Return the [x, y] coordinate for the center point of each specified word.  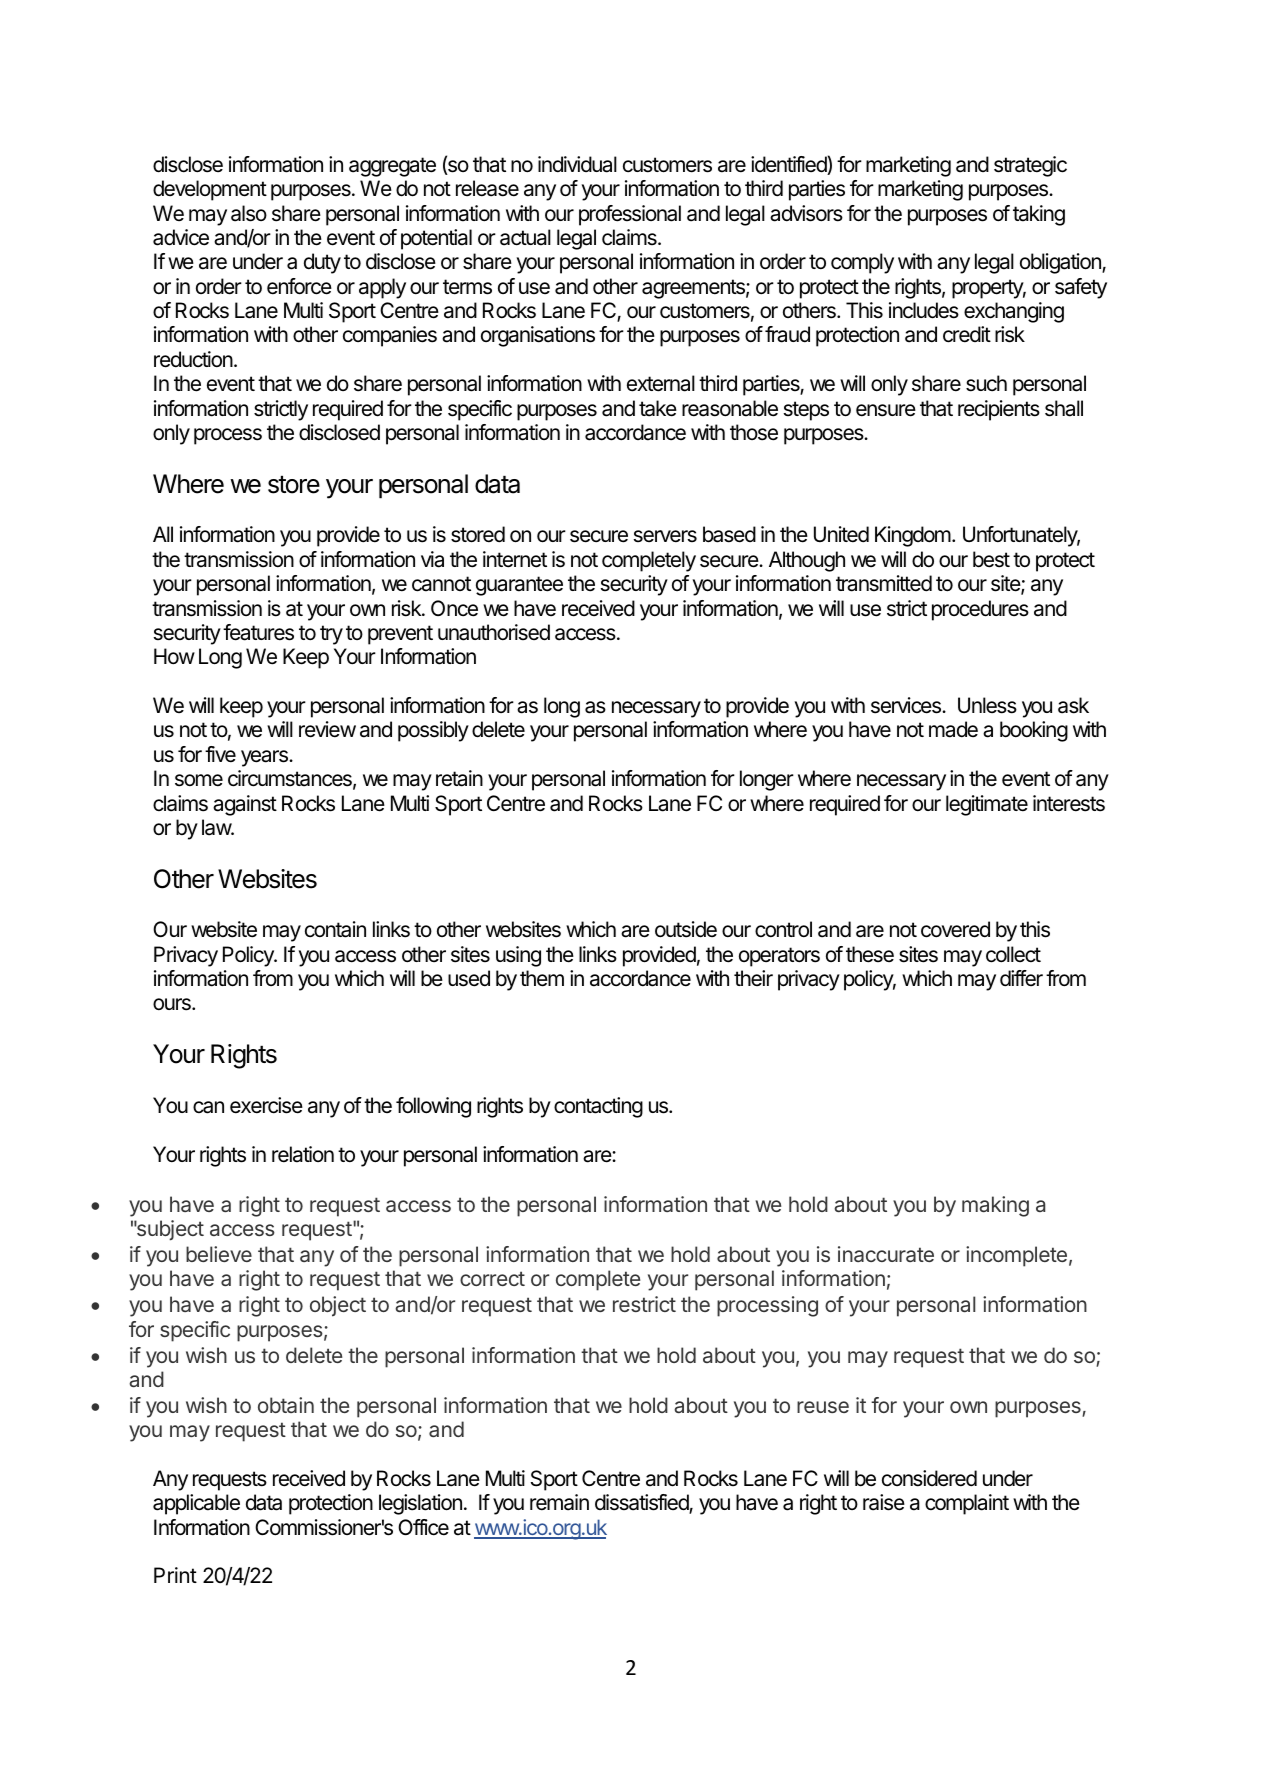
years [265, 758]
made [953, 729]
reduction [193, 359]
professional [630, 215]
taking [1039, 215]
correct [492, 1278]
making [995, 1206]
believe [219, 1254]
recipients [999, 410]
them [542, 978]
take [658, 408]
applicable [196, 1504]
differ [1021, 978]
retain [459, 778]
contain [335, 929]
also [249, 213]
